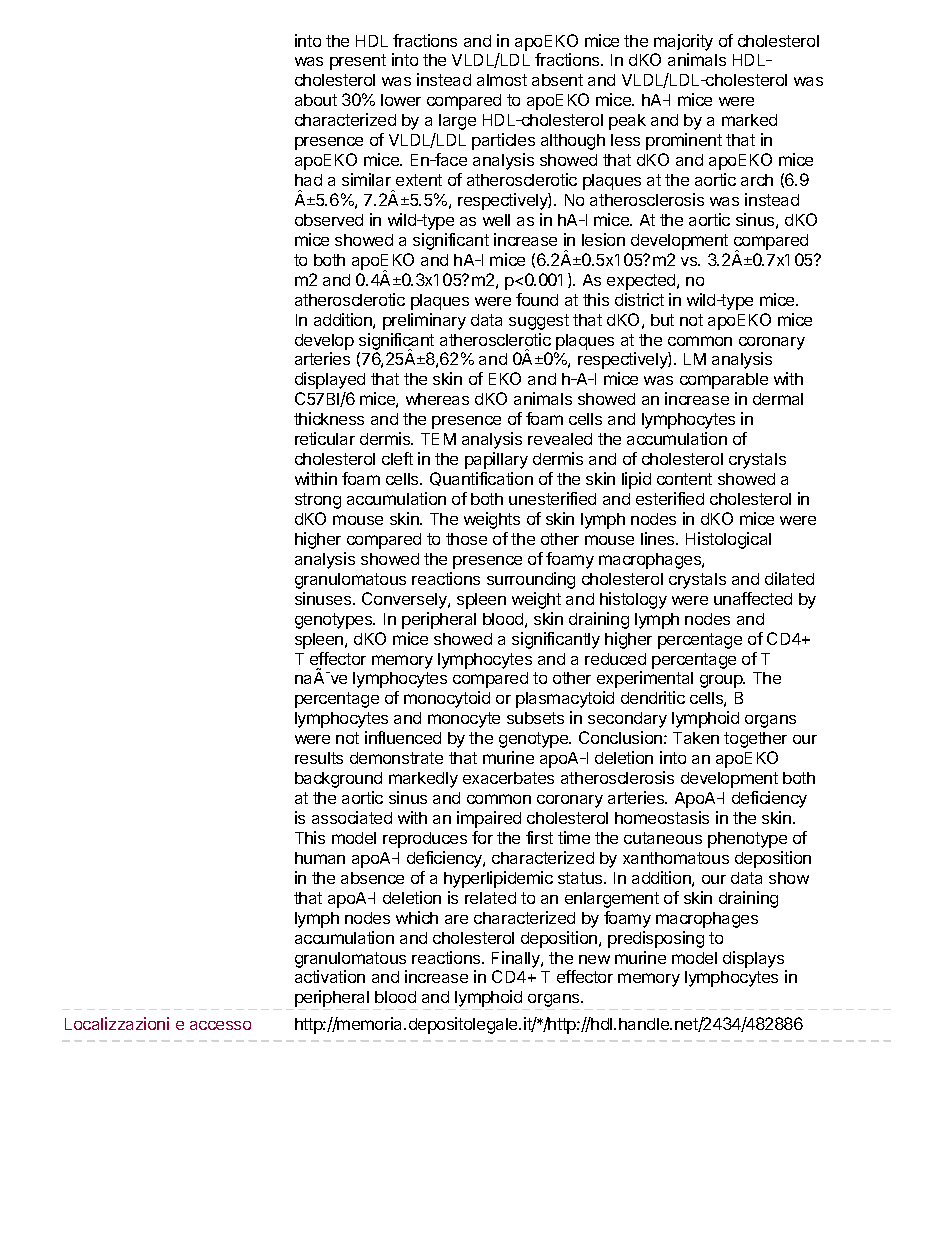  Describe the element at coordinates (594, 959) in the screenshot. I see `new` at that location.
